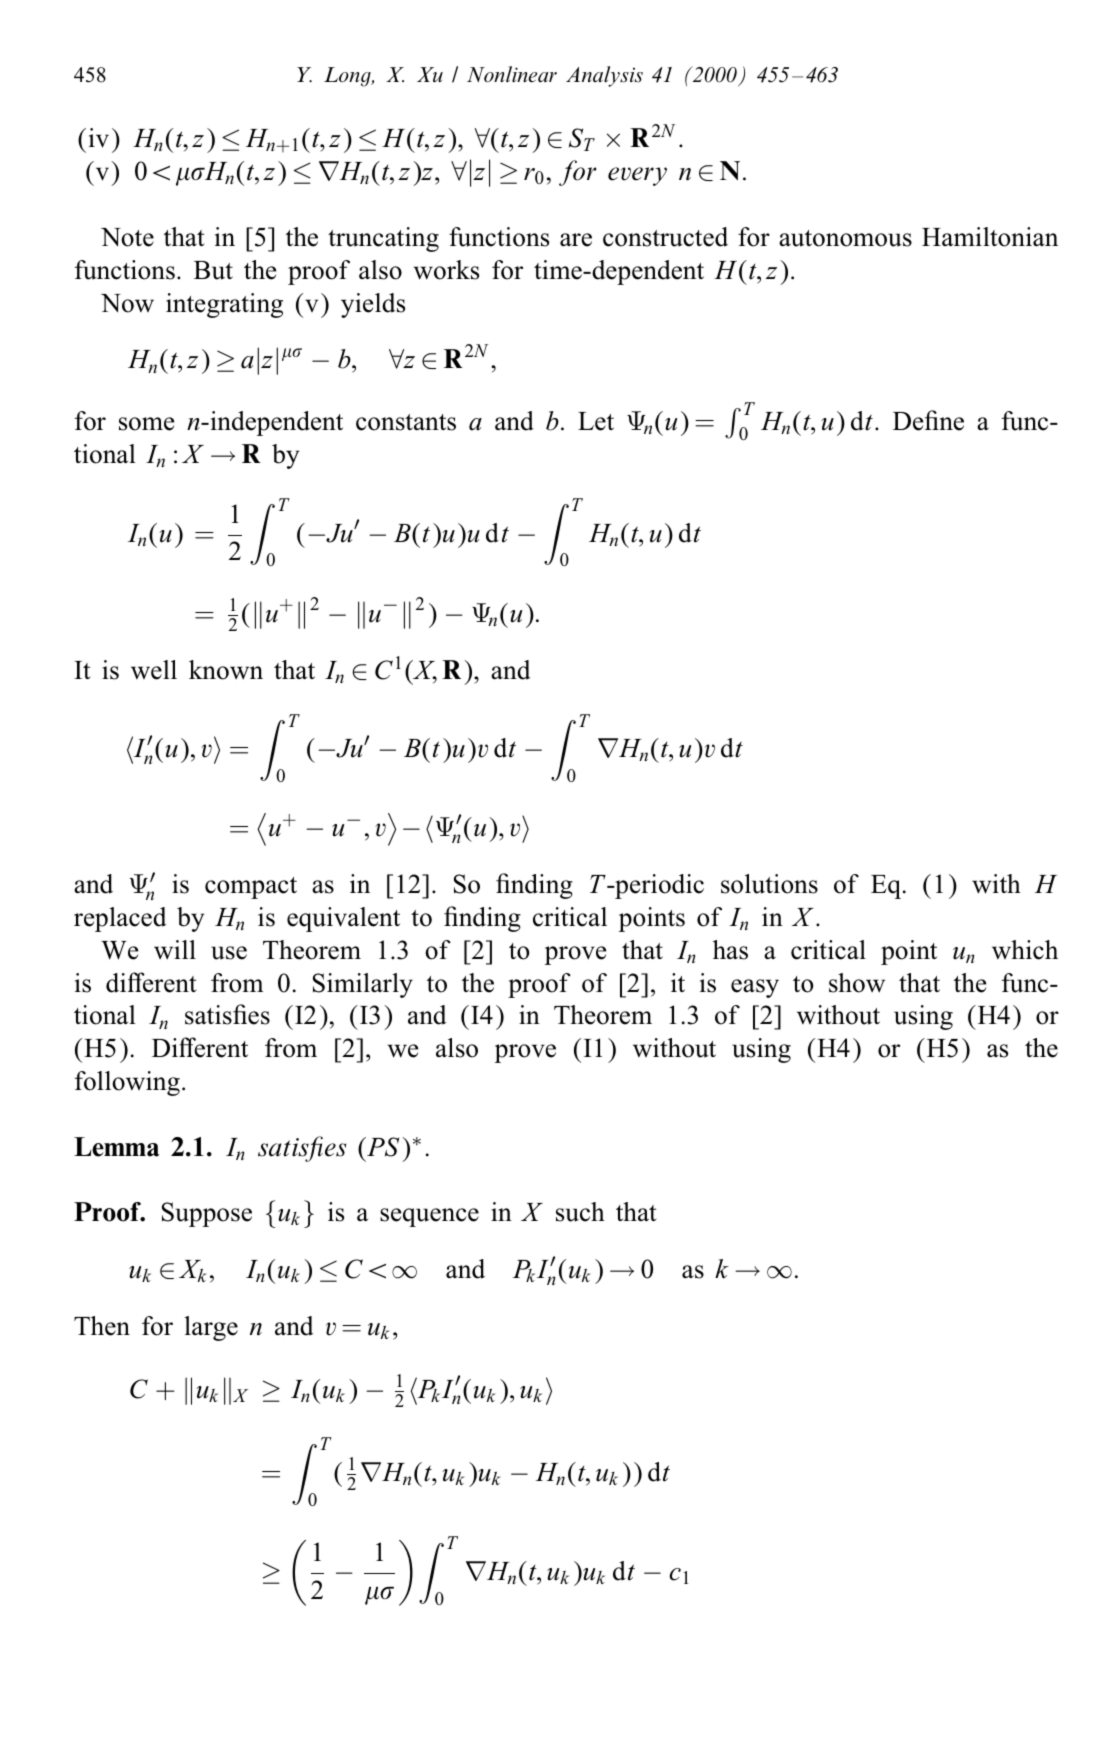 The width and height of the image is (1120, 1757). Describe the element at coordinates (127, 237) in the image. I see `Note` at that location.
